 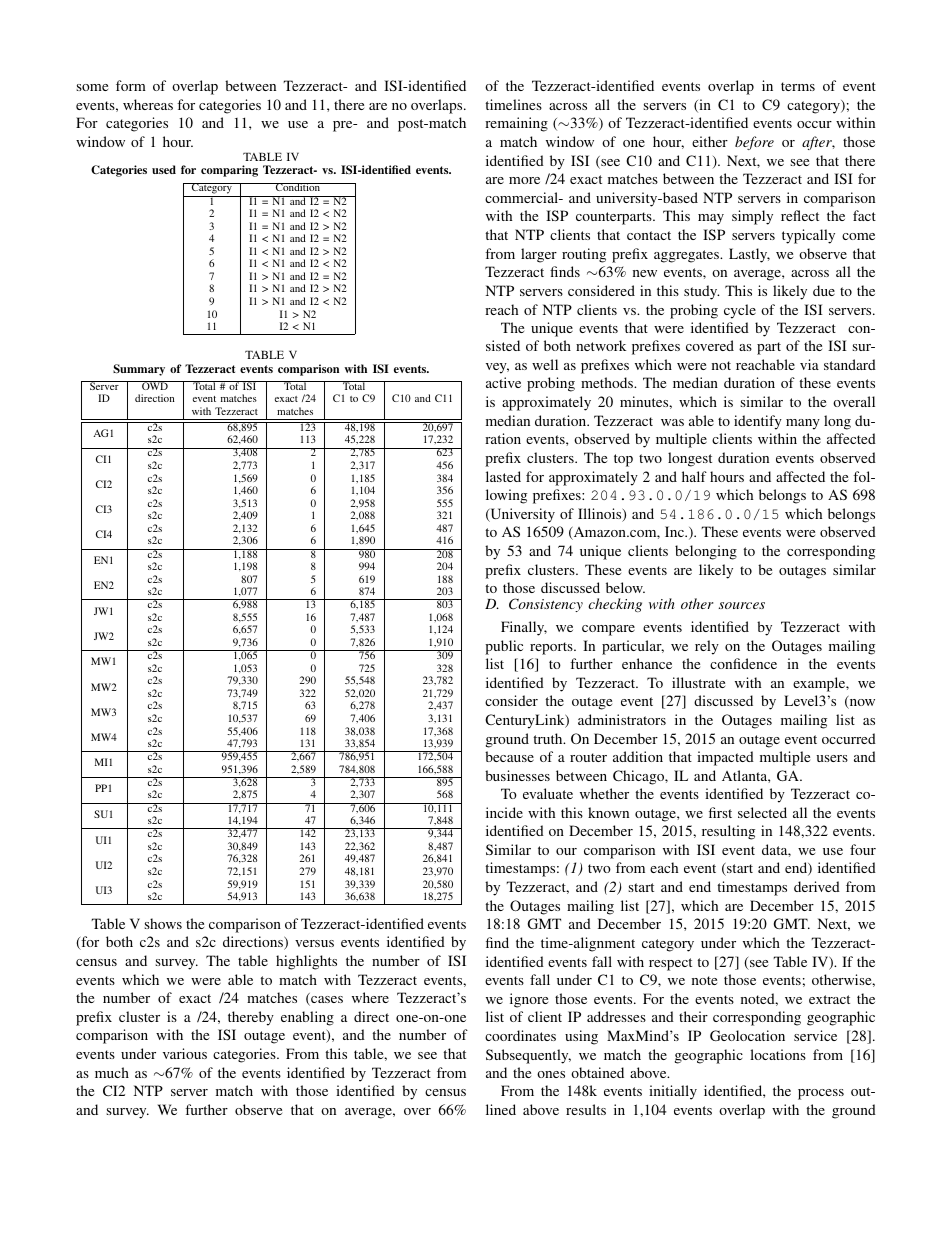 I want to click on active, so click(x=503, y=382).
